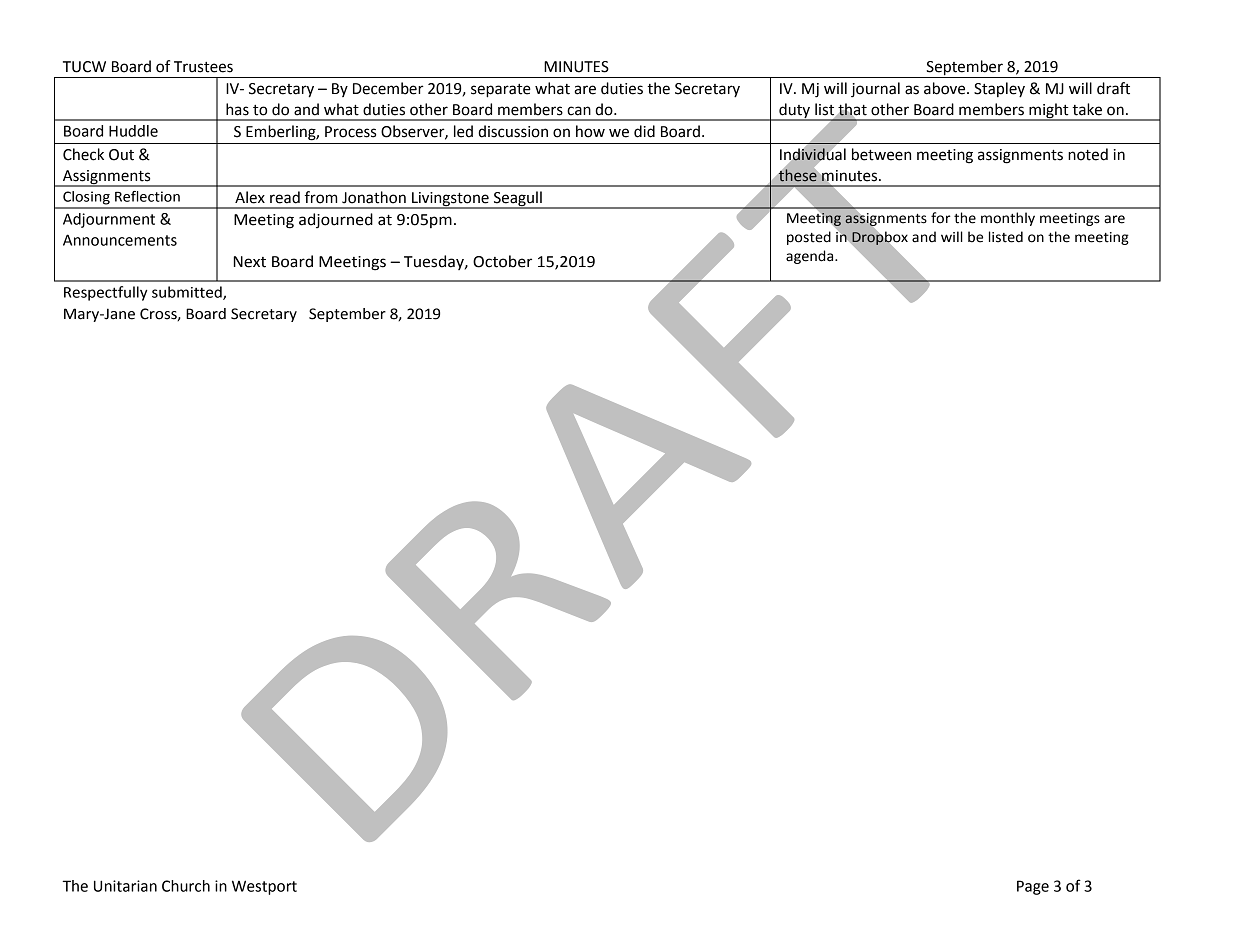  I want to click on Stapley, so click(999, 89).
